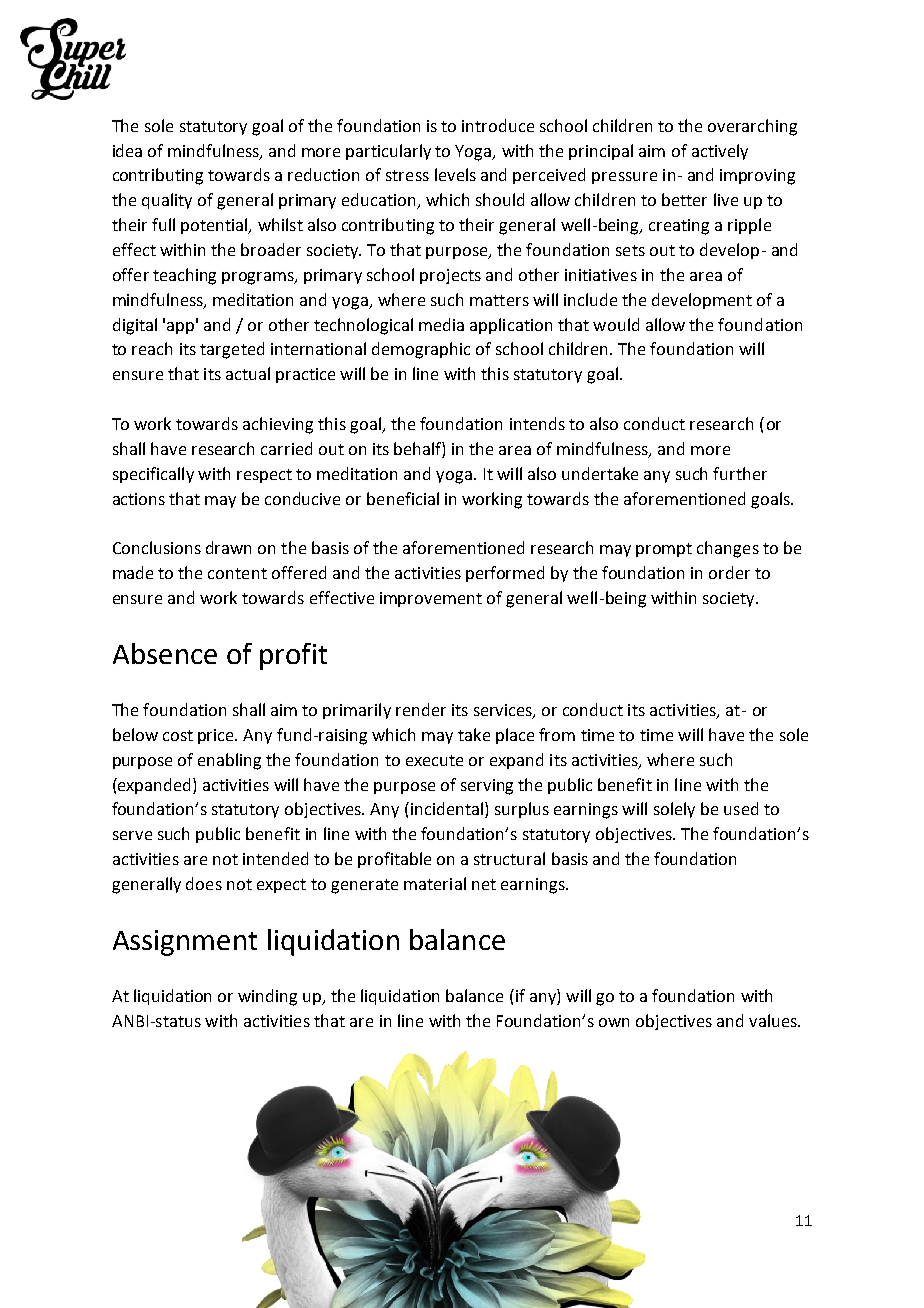  I want to click on actively, so click(720, 152).
